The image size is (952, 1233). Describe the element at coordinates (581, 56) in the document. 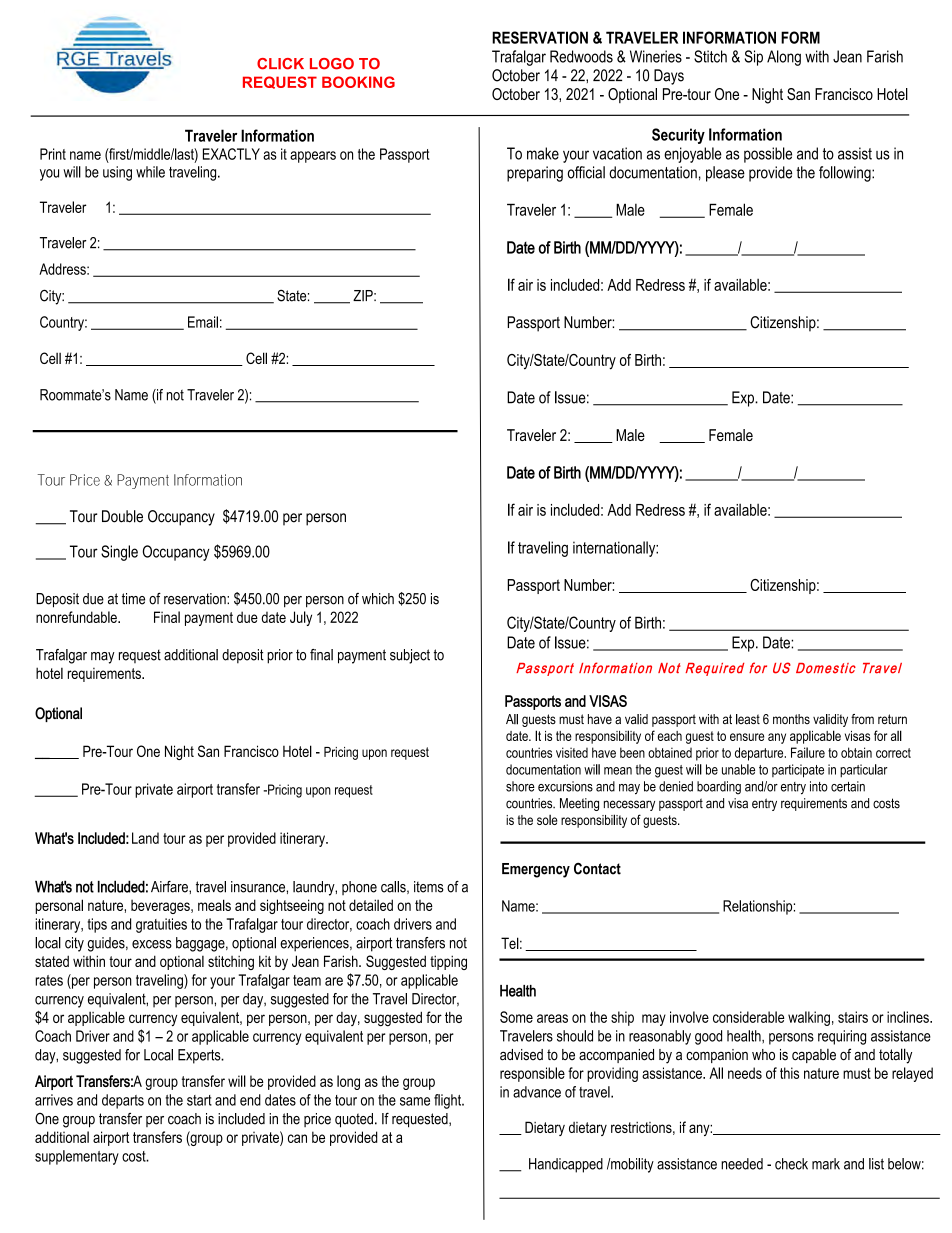

I see `Redwoods` at that location.
